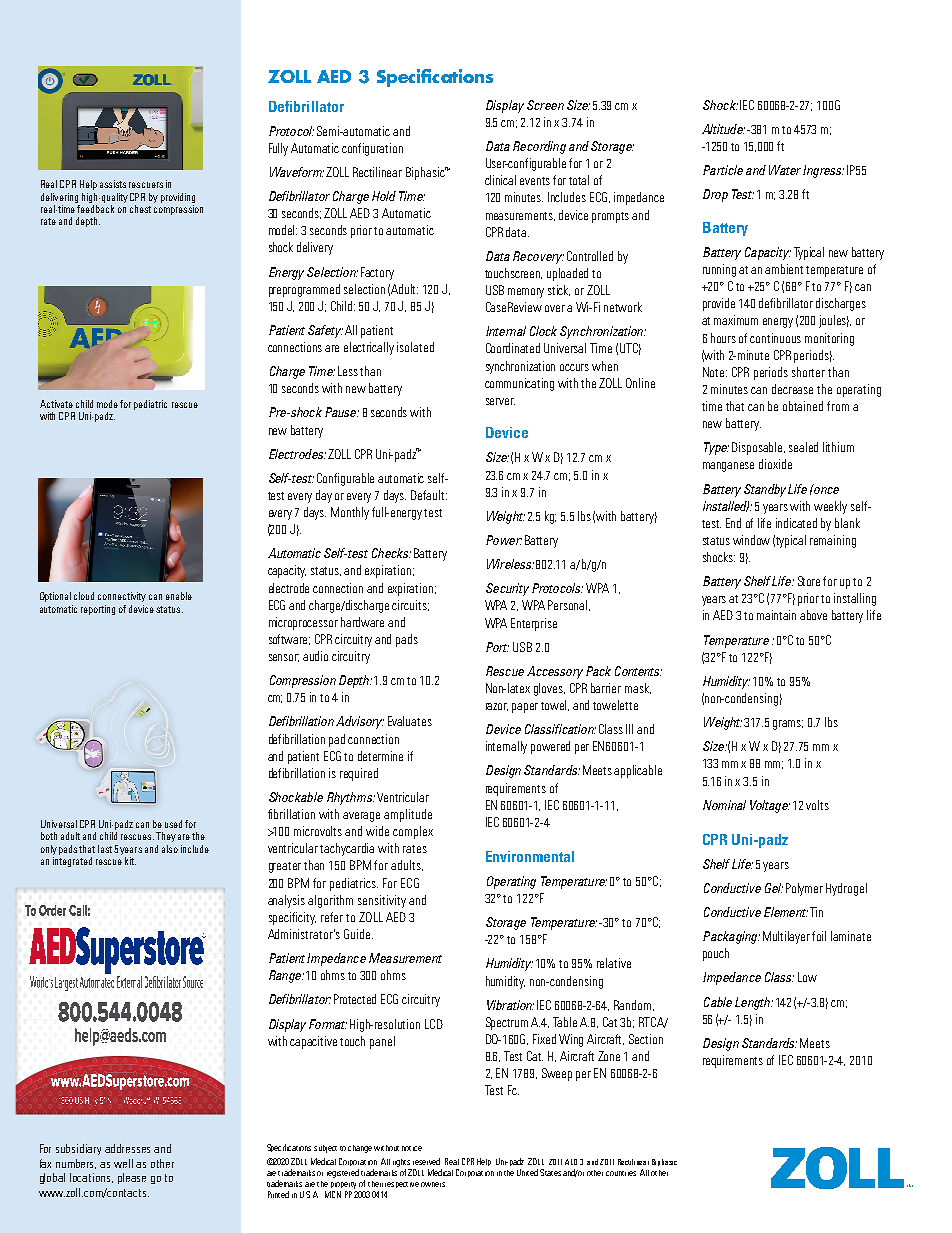 The height and width of the page is (1233, 952). What do you see at coordinates (413, 832) in the page?
I see `complex` at bounding box center [413, 832].
